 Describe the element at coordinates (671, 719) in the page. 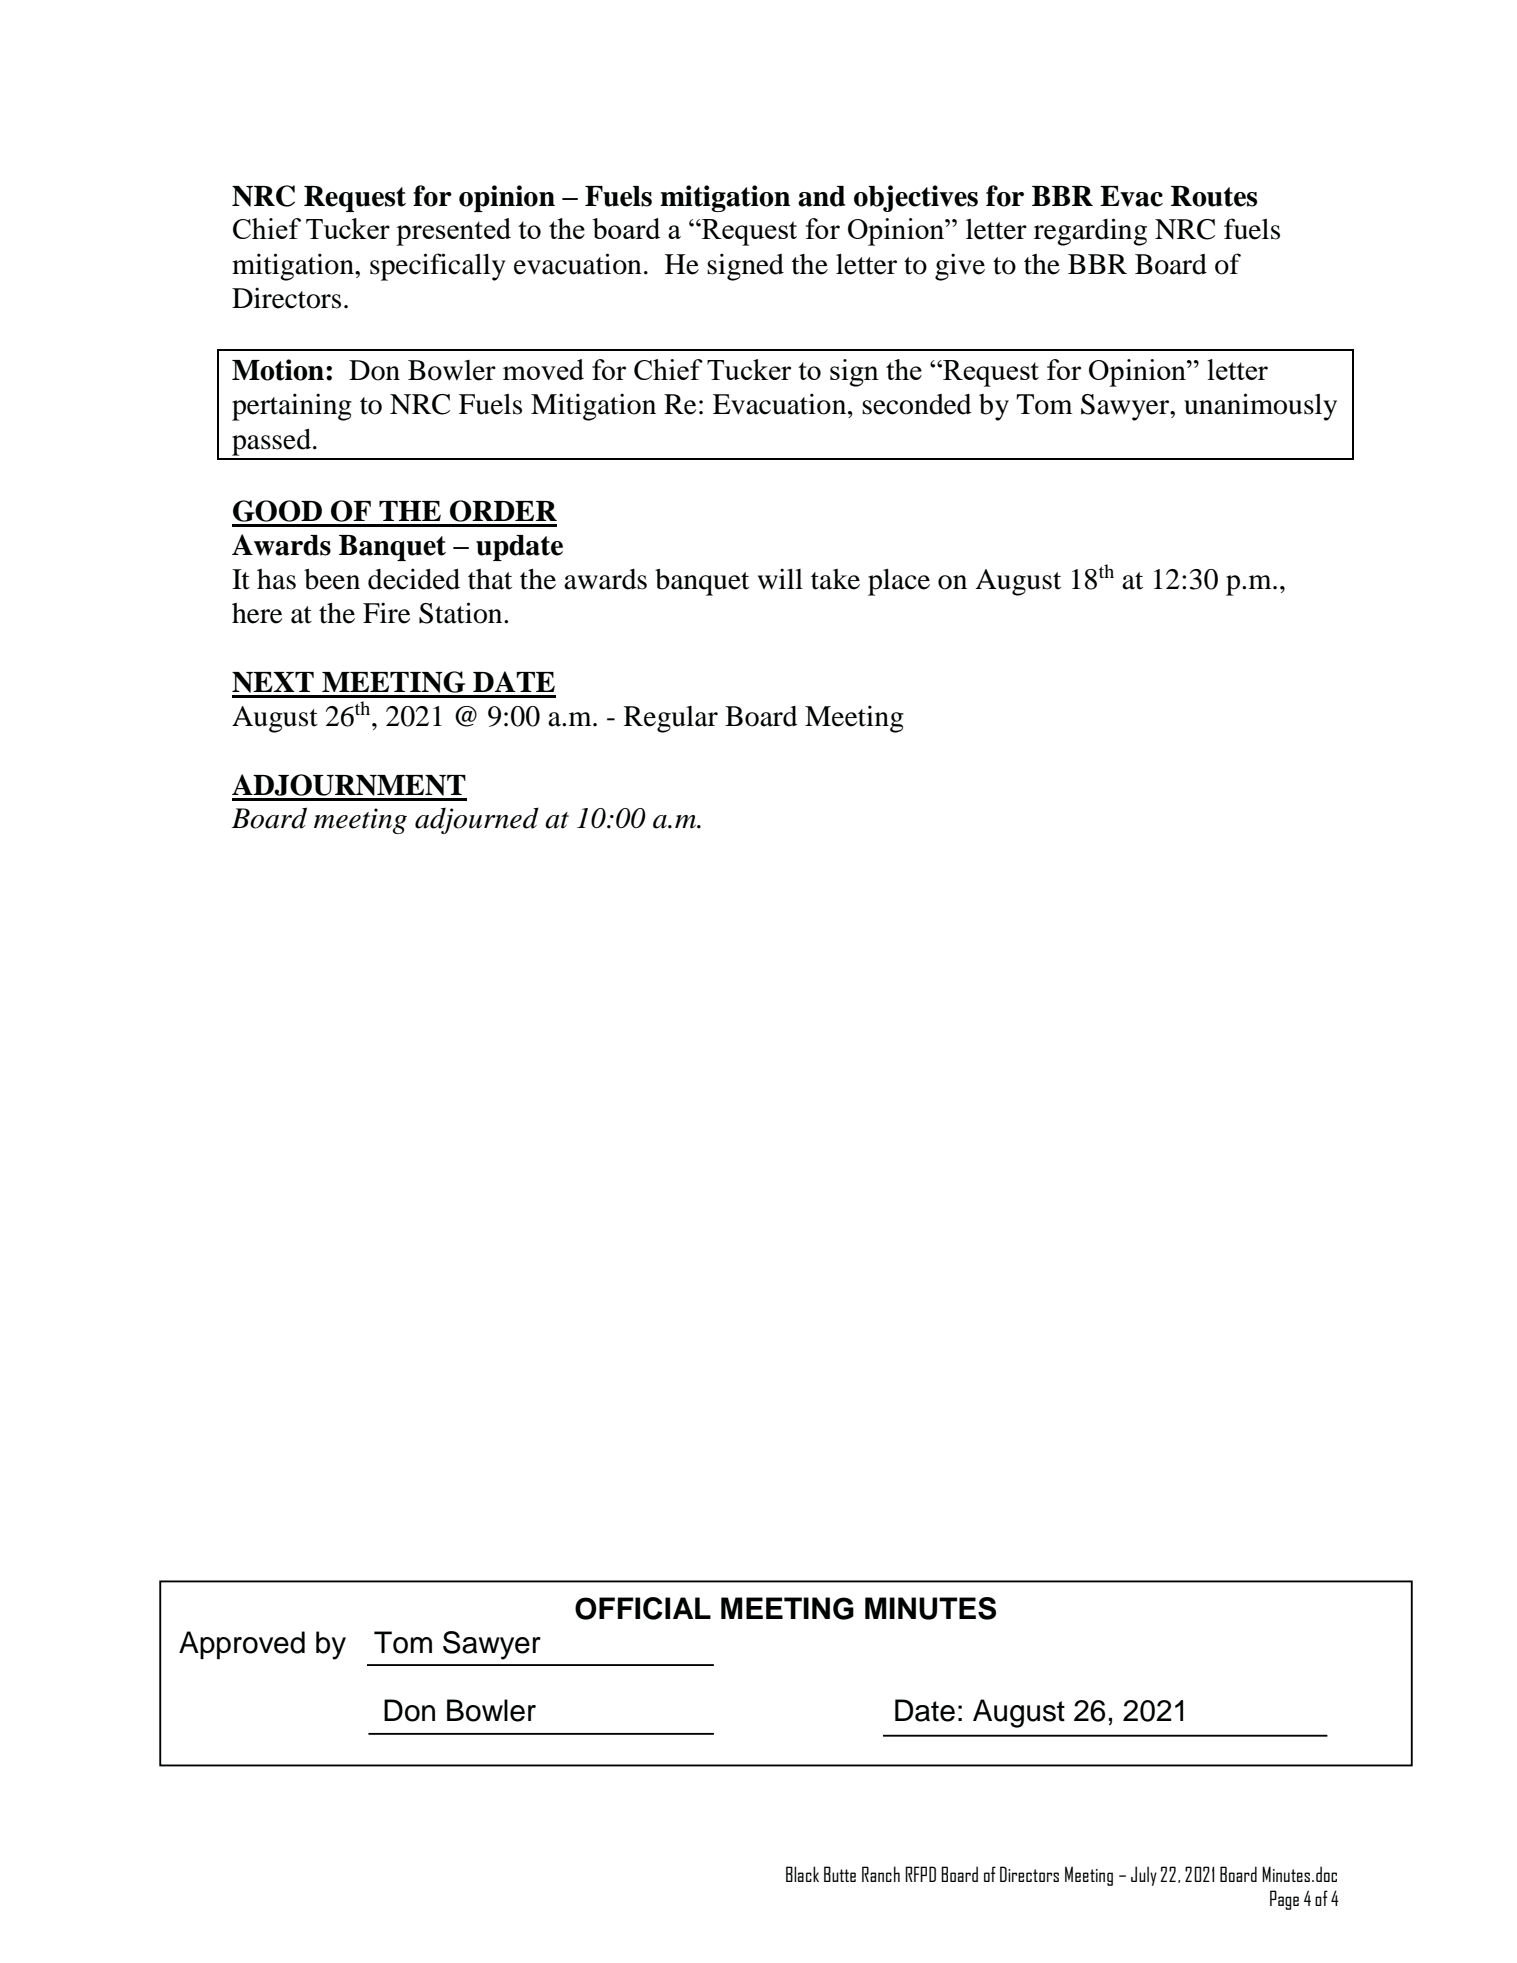

I see `Regular` at that location.
